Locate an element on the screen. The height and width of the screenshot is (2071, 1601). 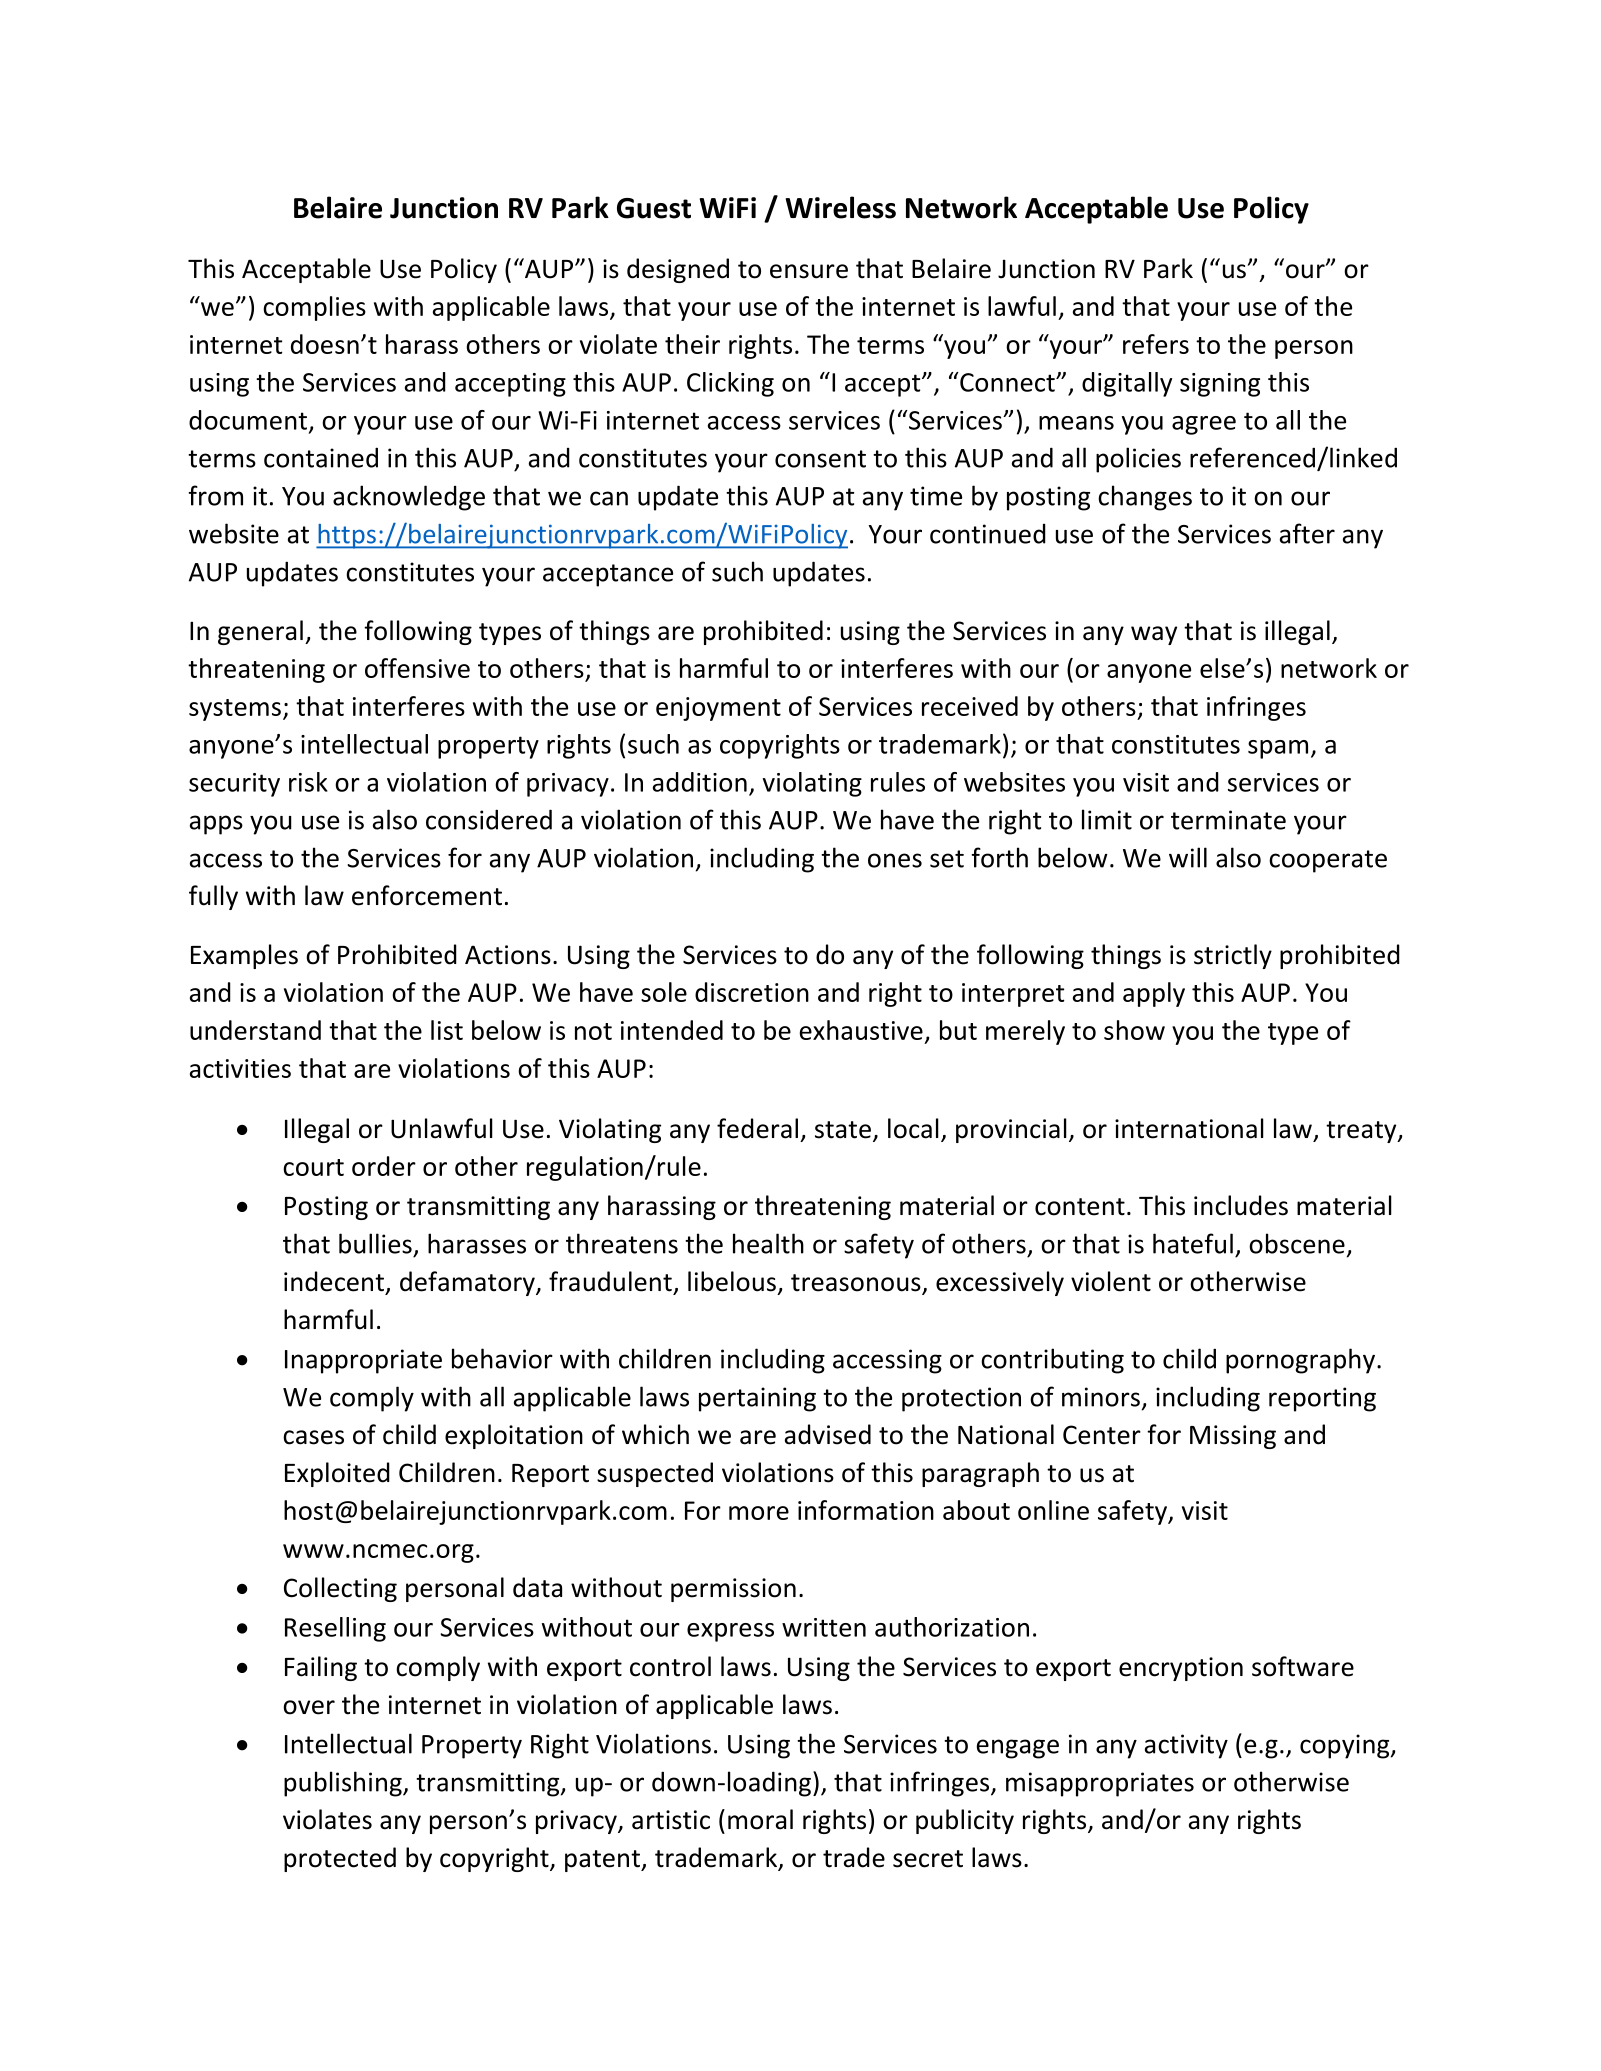
refers is located at coordinates (1156, 344).
